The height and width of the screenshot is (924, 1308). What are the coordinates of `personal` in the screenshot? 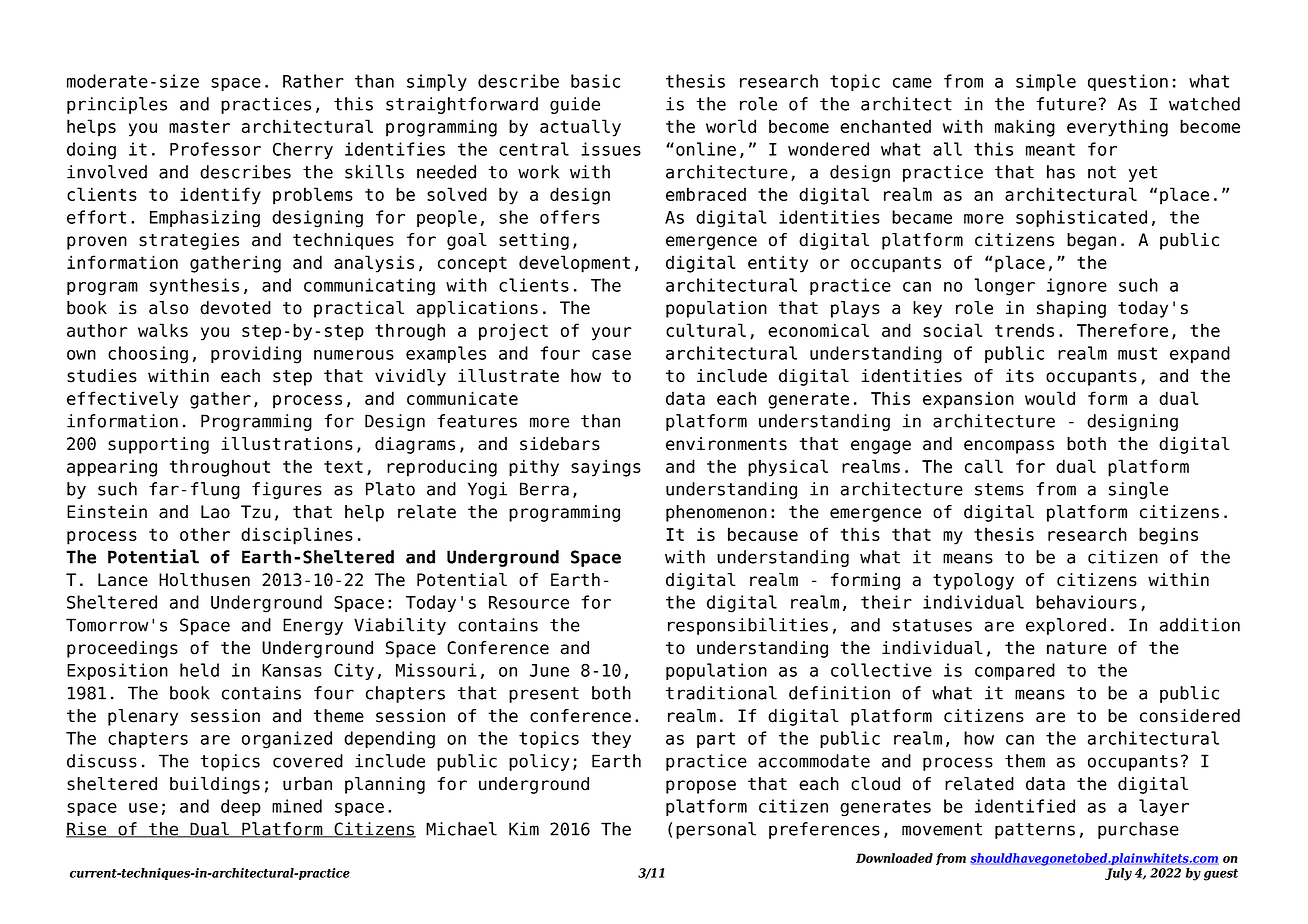 It's located at (716, 830).
